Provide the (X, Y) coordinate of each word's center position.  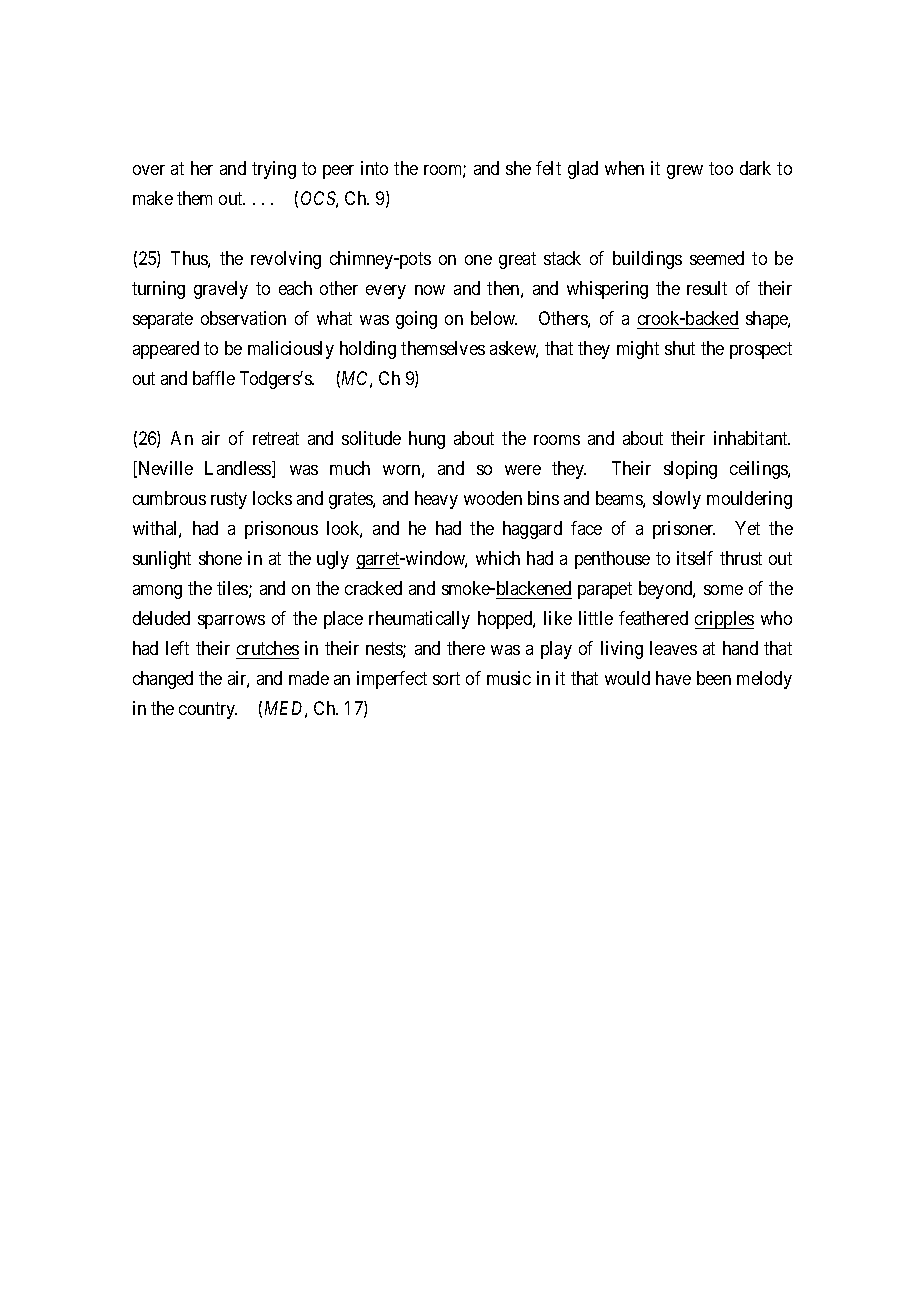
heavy (436, 500)
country (208, 710)
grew (685, 172)
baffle (214, 378)
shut (680, 348)
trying (274, 170)
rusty (229, 500)
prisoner (684, 530)
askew (514, 349)
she (518, 168)
